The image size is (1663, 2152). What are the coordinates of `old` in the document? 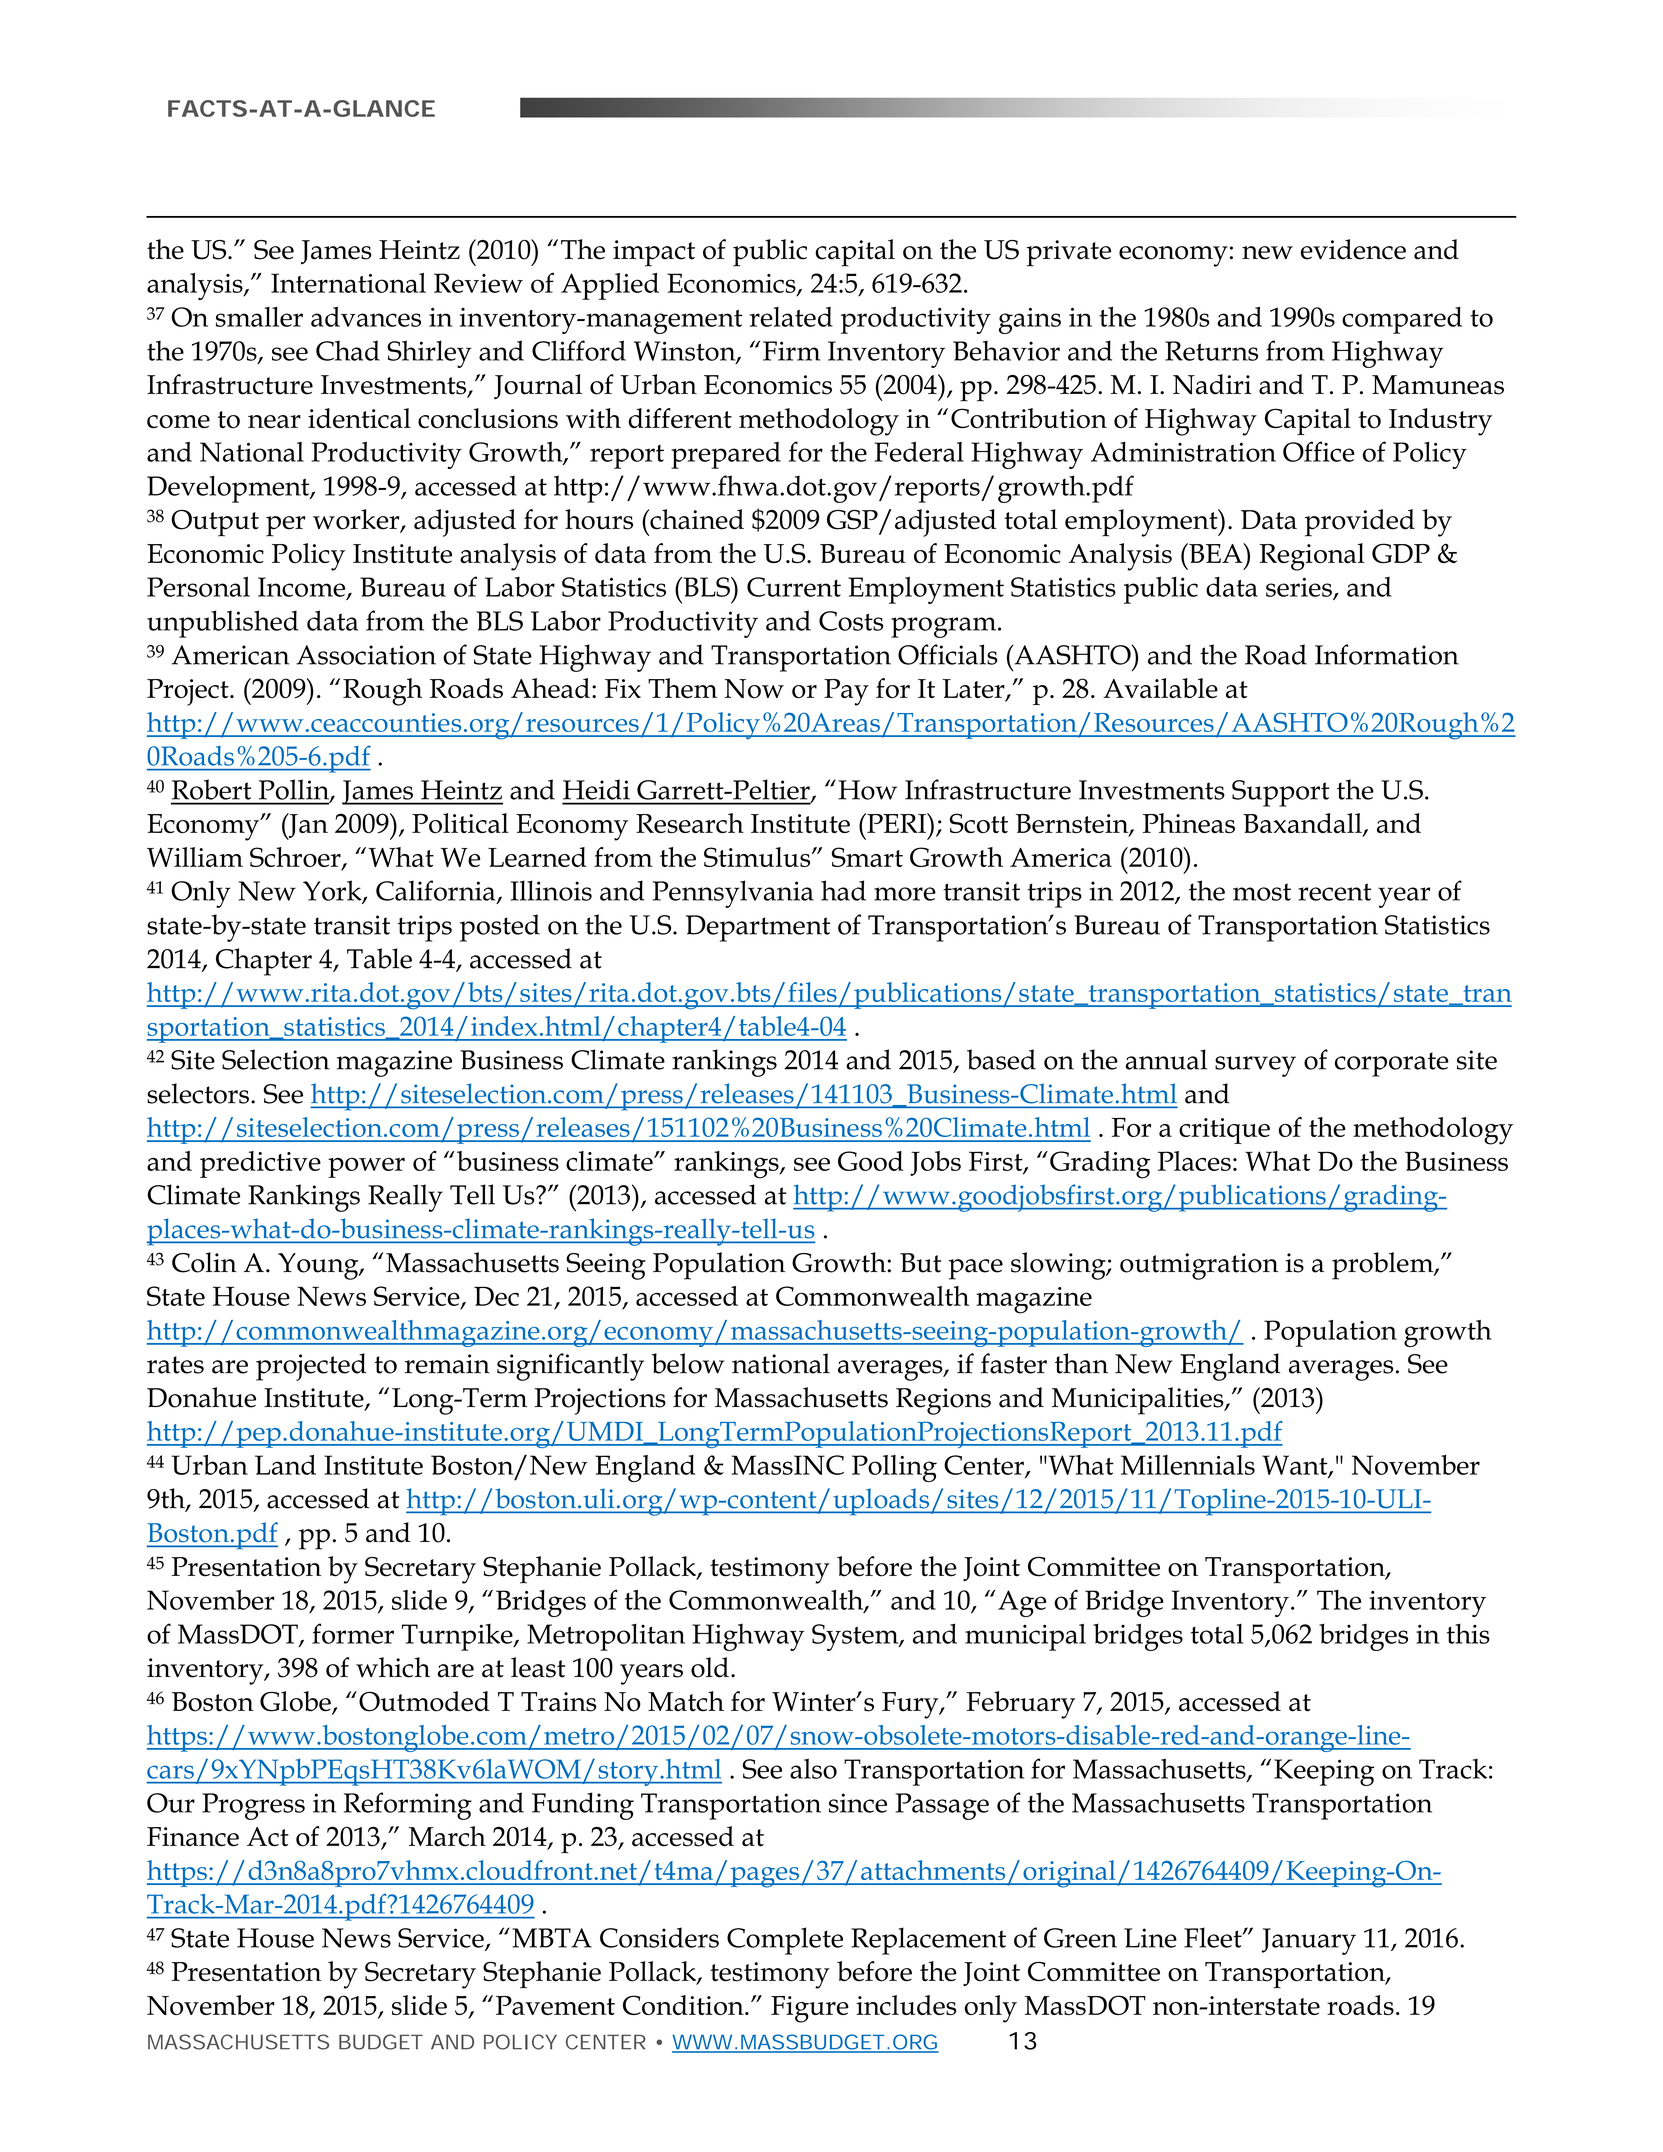 It's located at (710, 1667).
